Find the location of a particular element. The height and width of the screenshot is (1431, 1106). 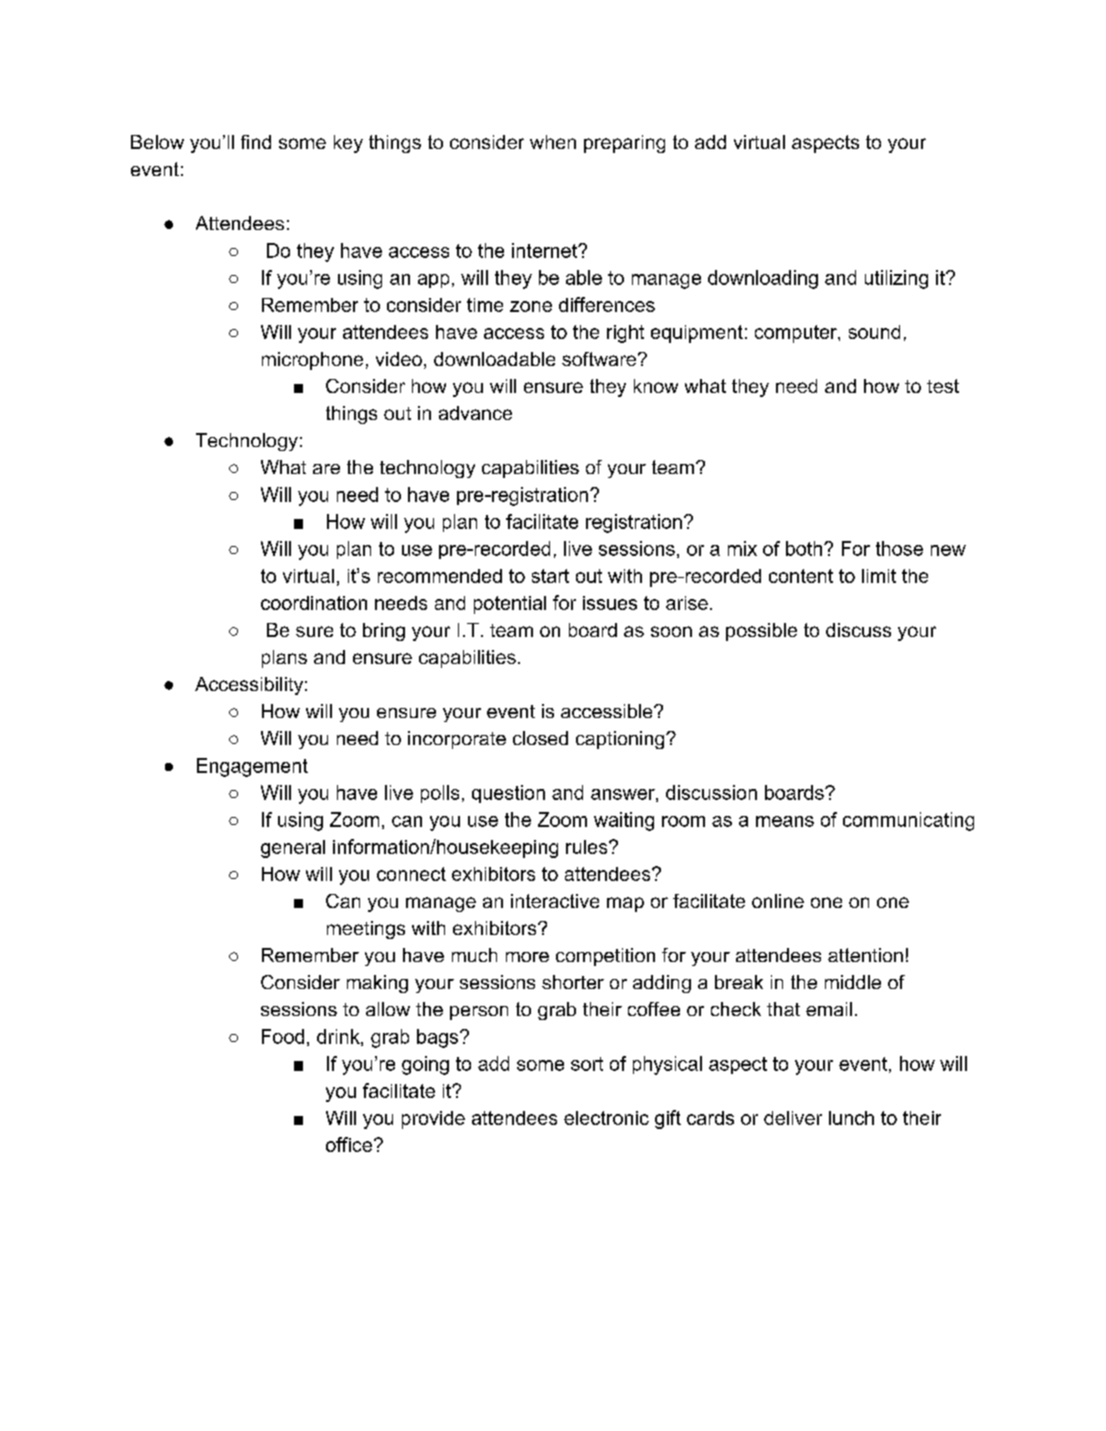

possible is located at coordinates (761, 632).
